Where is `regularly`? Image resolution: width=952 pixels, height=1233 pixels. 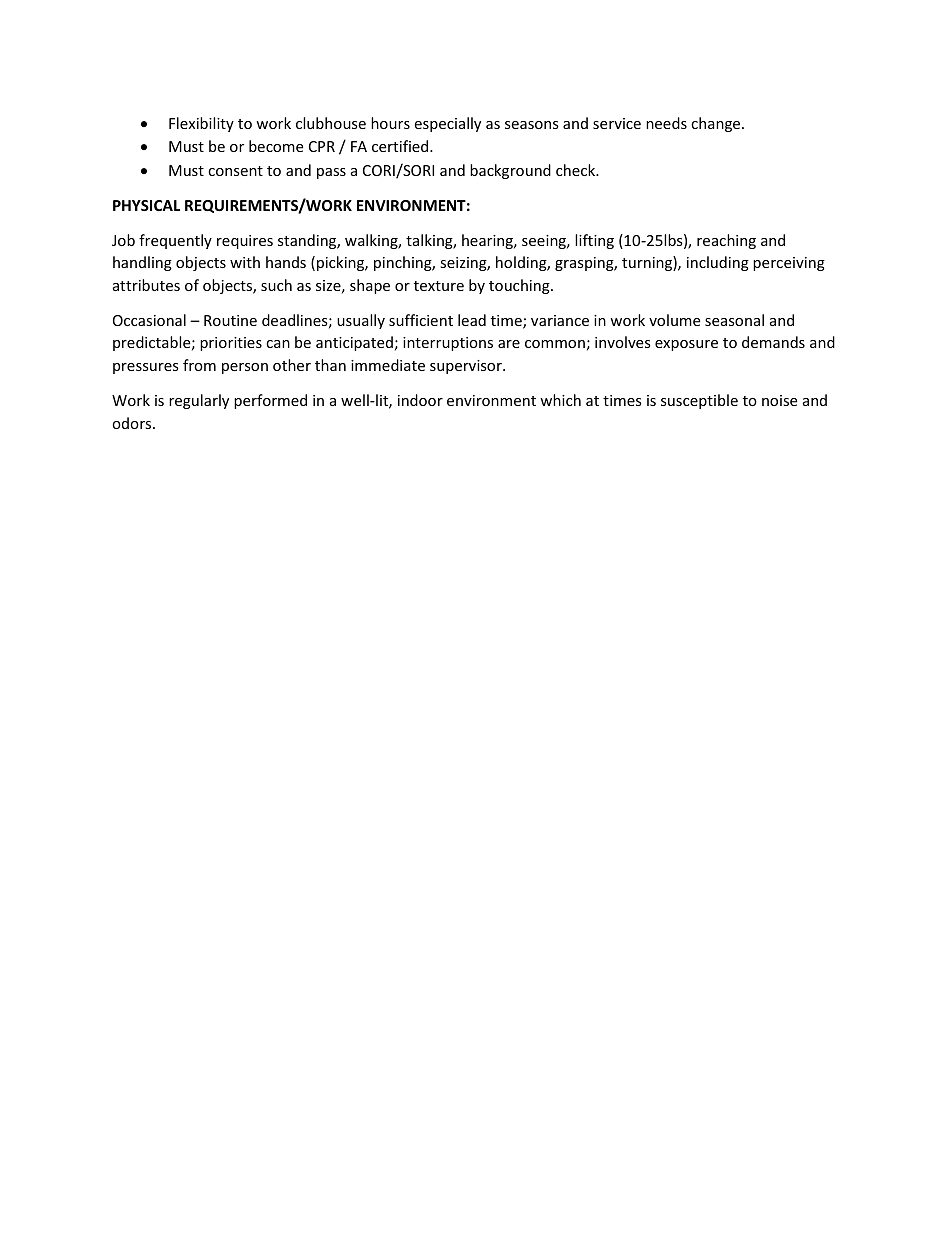
regularly is located at coordinates (199, 401).
